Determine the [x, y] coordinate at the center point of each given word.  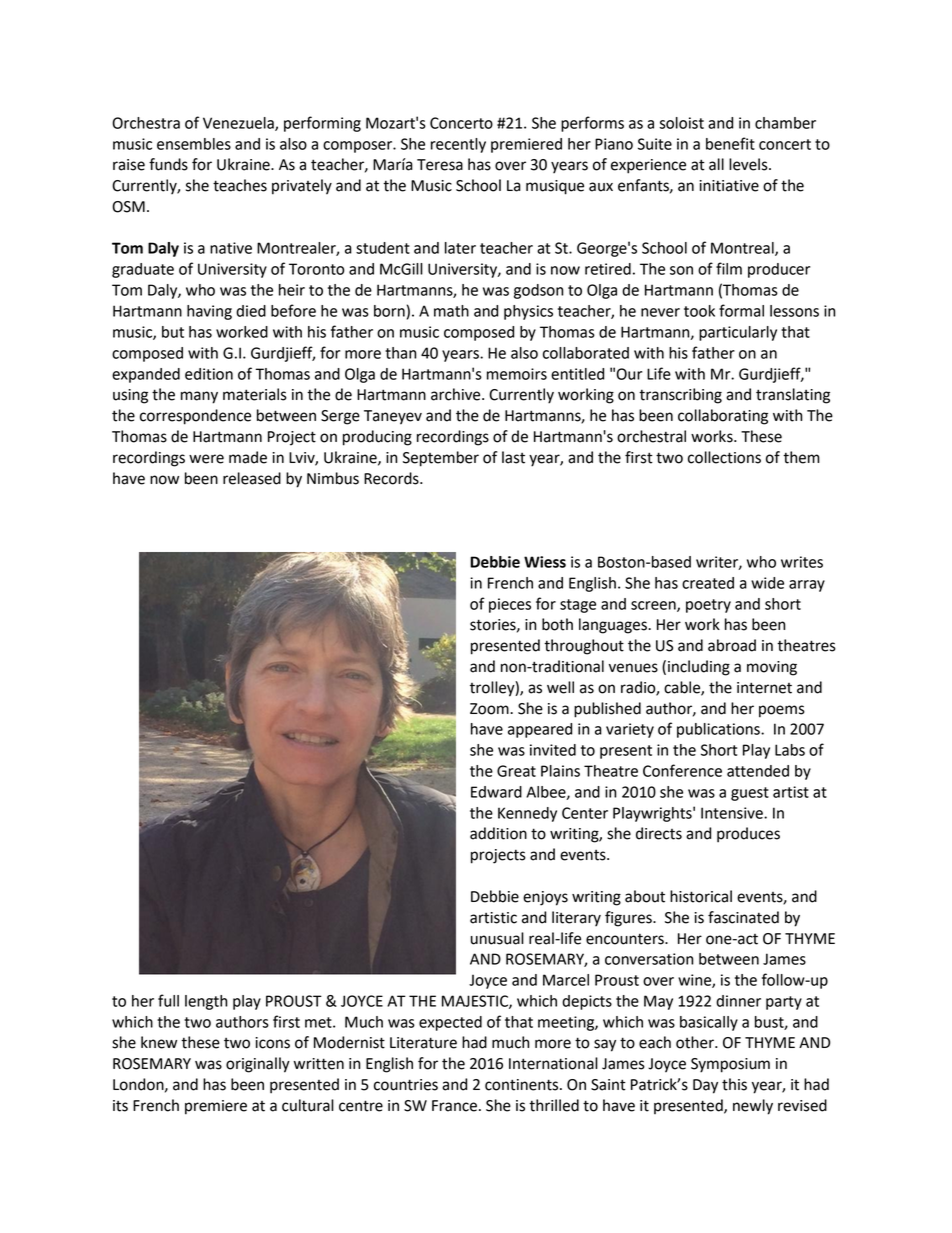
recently [458, 145]
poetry [708, 606]
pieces [510, 605]
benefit [730, 143]
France [454, 1106]
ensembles [194, 144]
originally [258, 1065]
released [252, 478]
